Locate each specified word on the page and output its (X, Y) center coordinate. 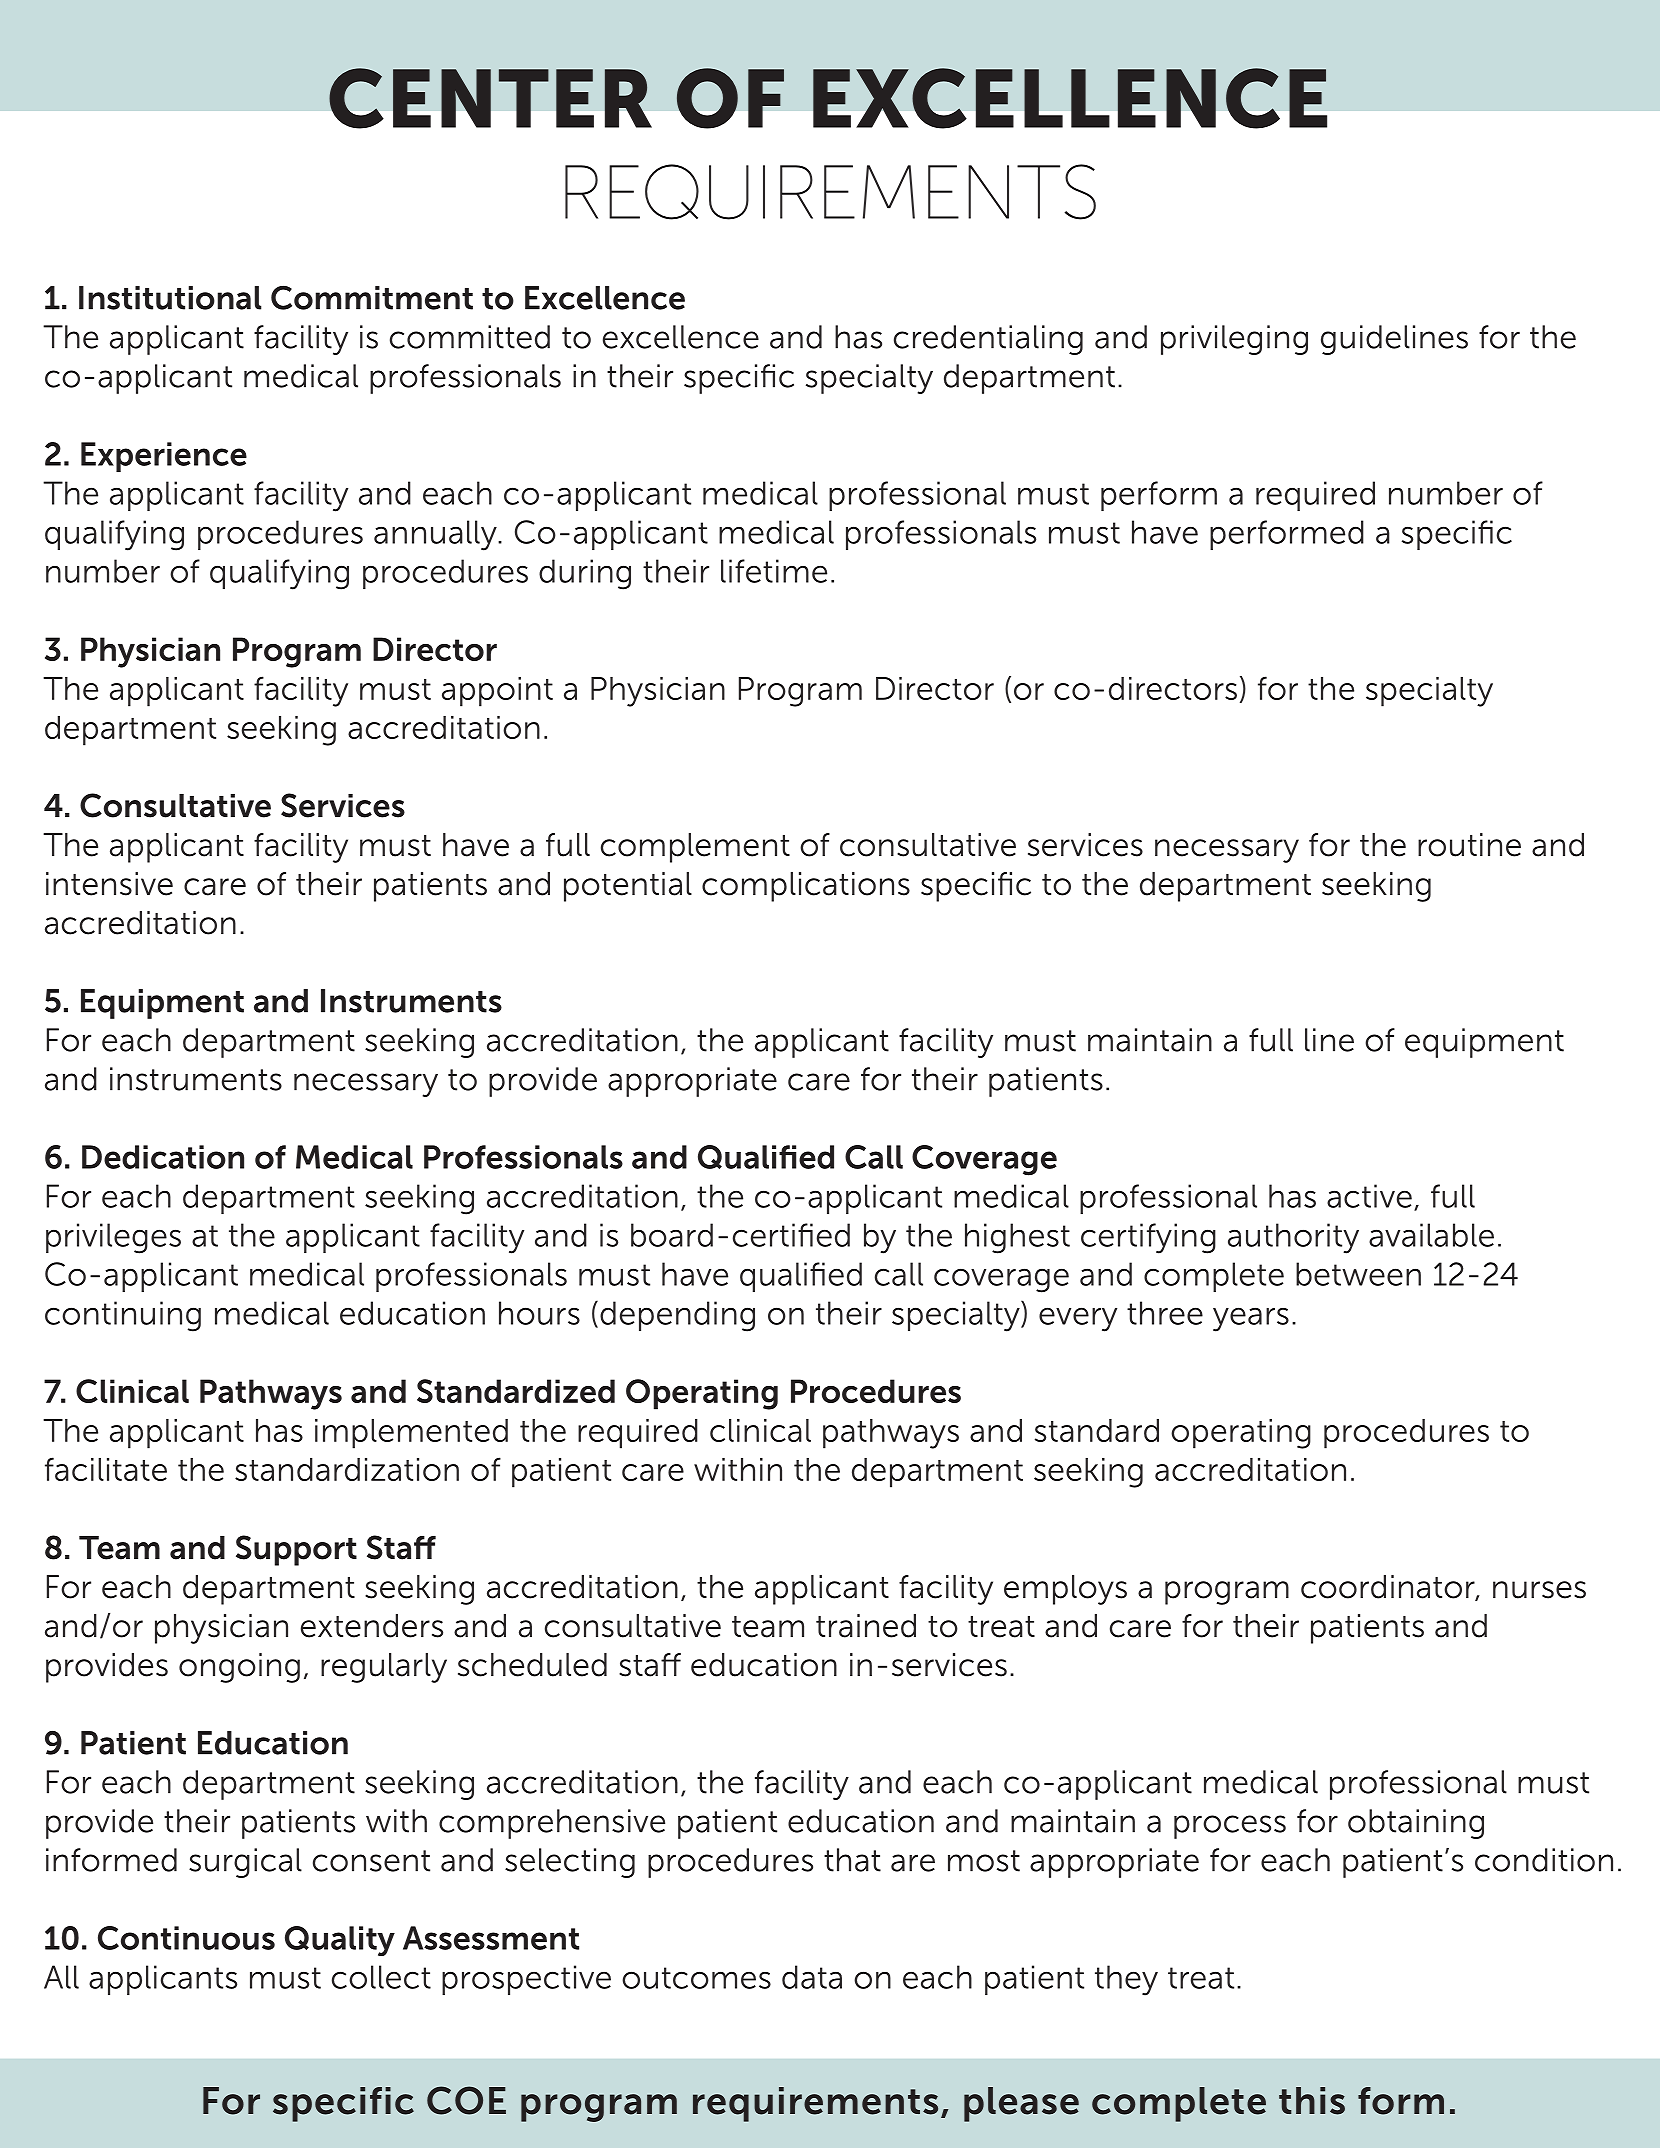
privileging (1234, 340)
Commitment (372, 297)
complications (806, 887)
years (1251, 1319)
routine (1469, 845)
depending (677, 1316)
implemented (411, 1434)
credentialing (988, 340)
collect (381, 1977)
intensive (109, 884)
